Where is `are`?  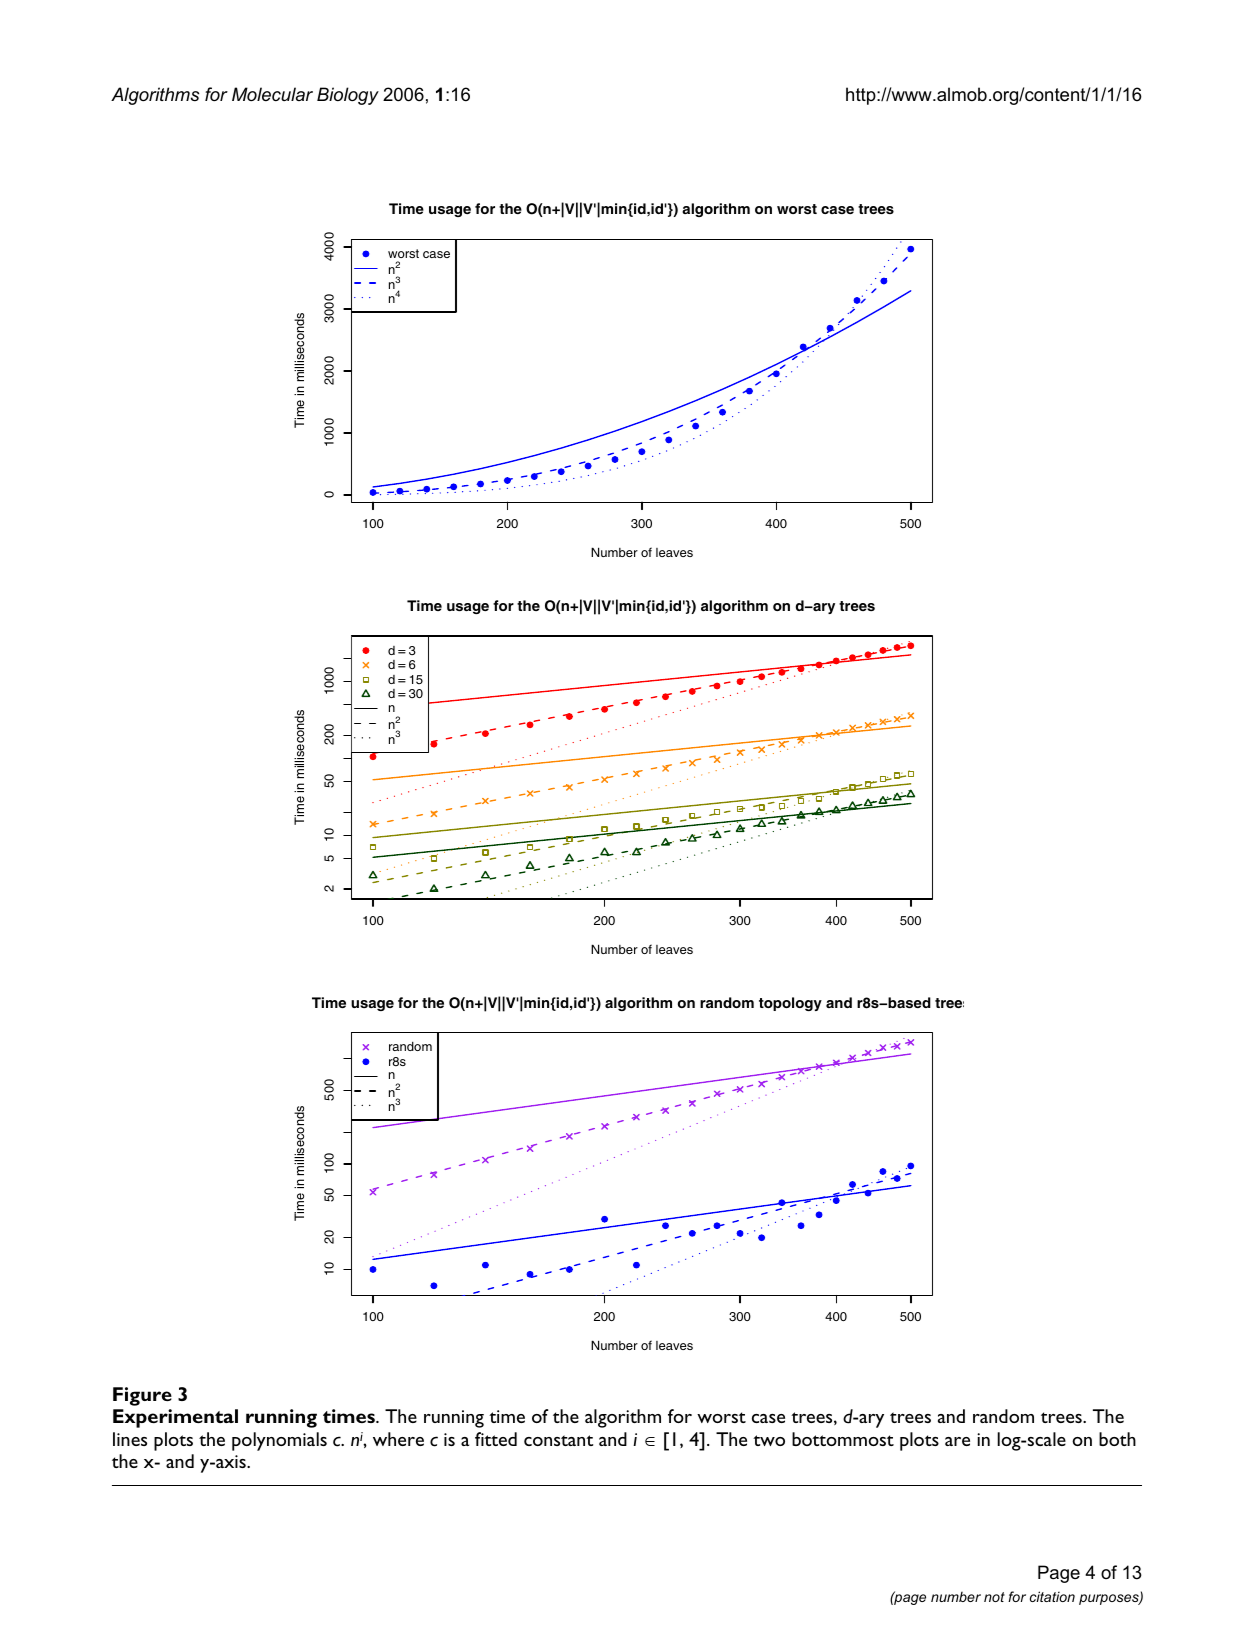
are is located at coordinates (957, 1441).
